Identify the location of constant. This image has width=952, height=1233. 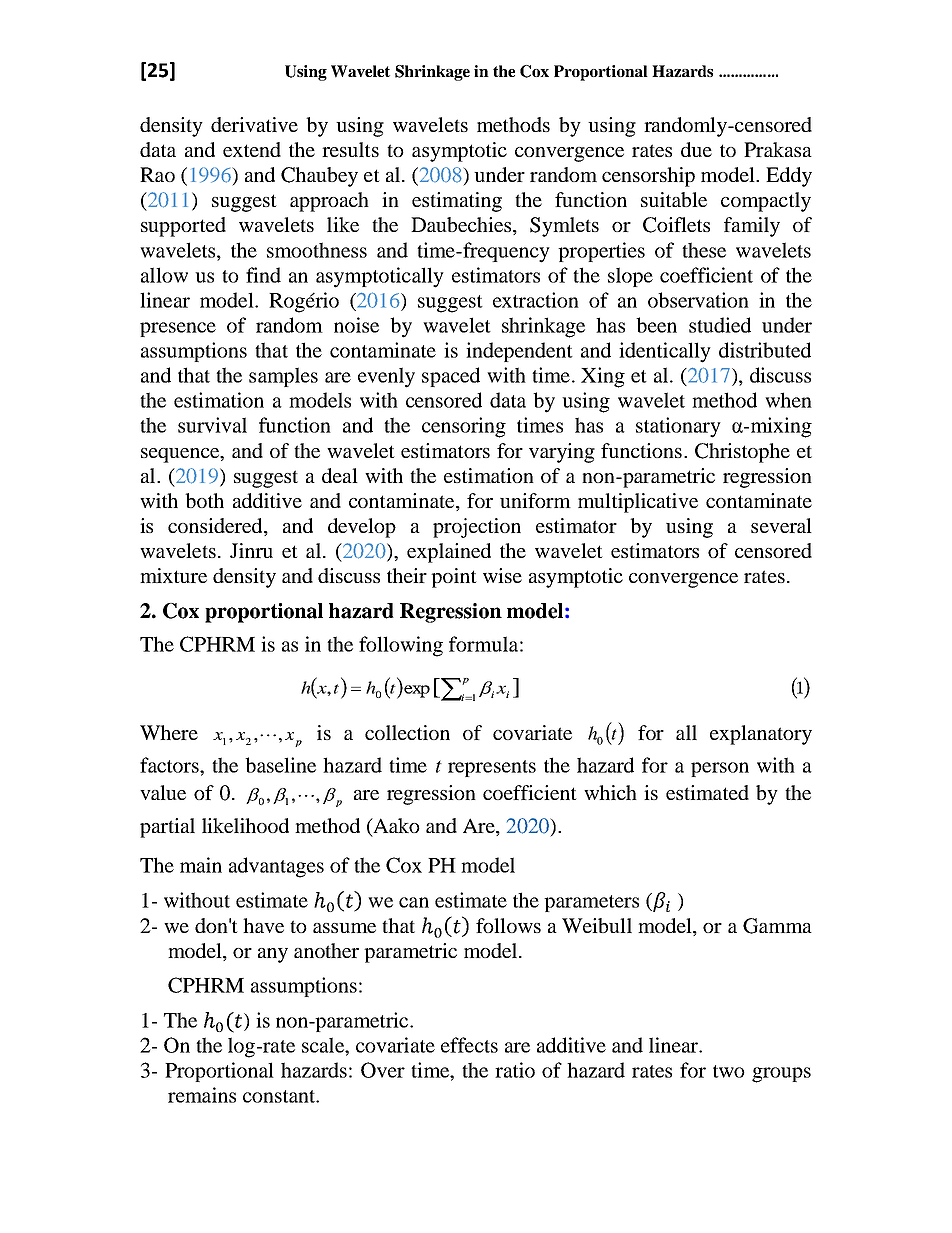
(280, 1096).
